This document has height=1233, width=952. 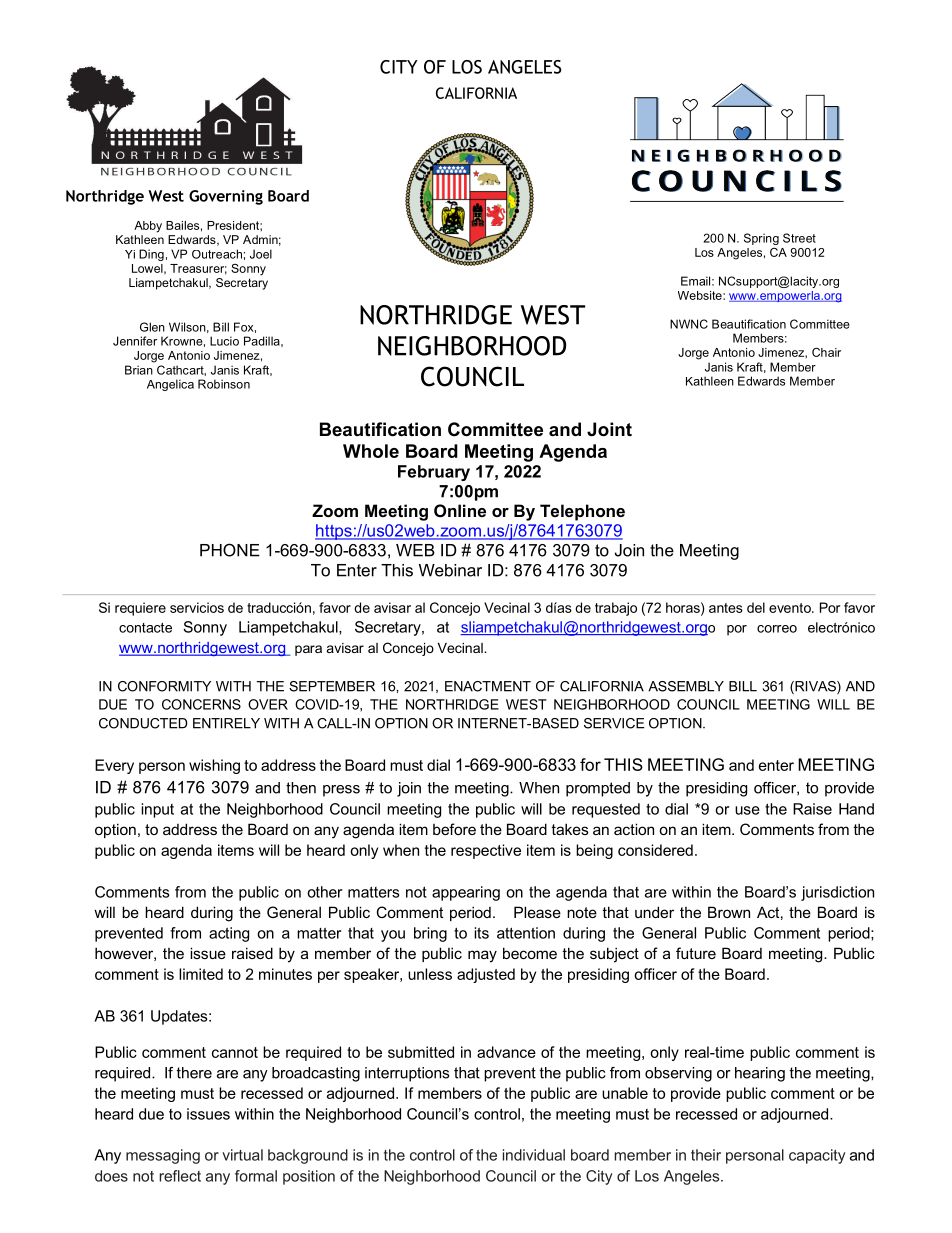 I want to click on respective, so click(x=486, y=851).
